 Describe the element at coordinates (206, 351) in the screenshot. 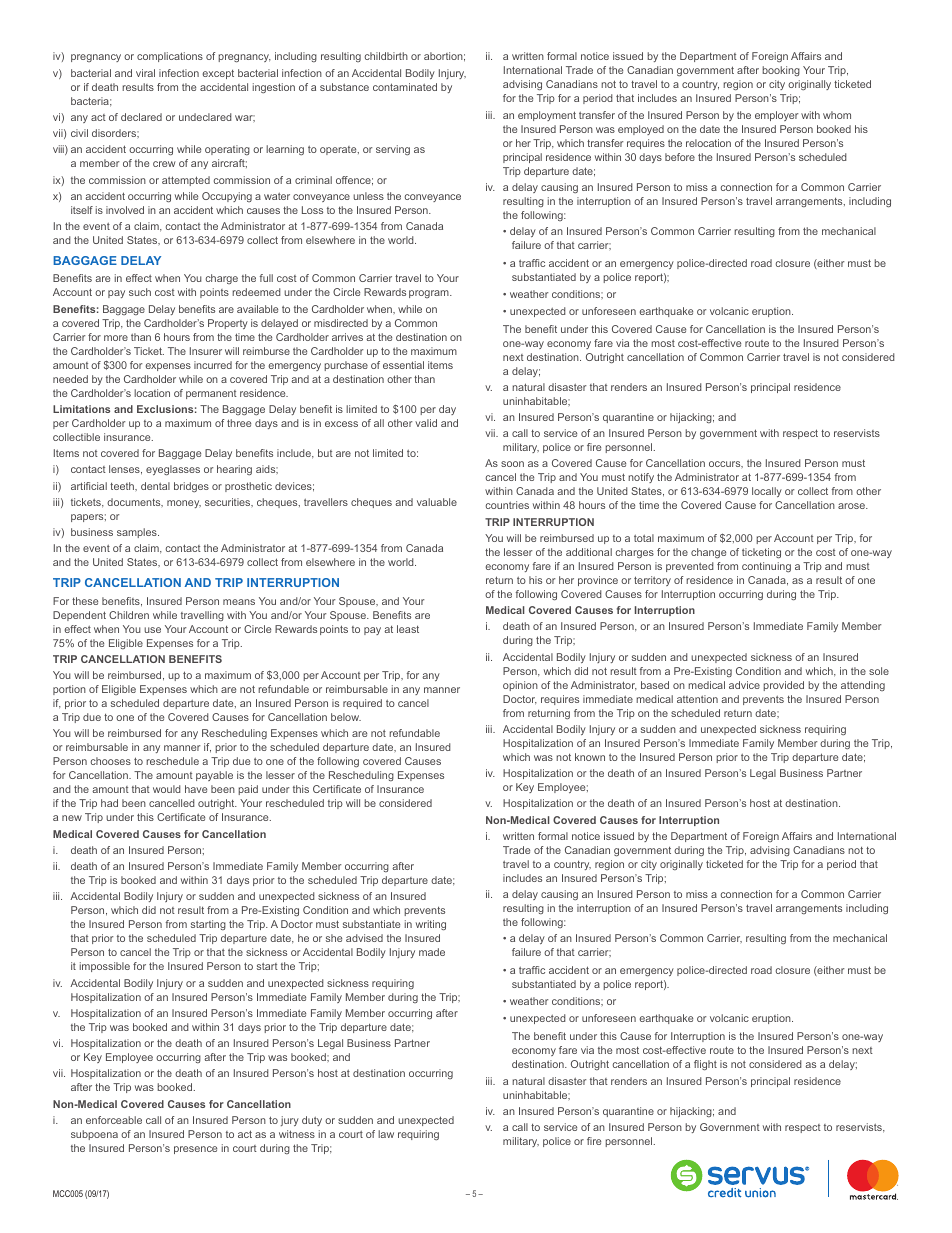

I see `Insurer` at that location.
